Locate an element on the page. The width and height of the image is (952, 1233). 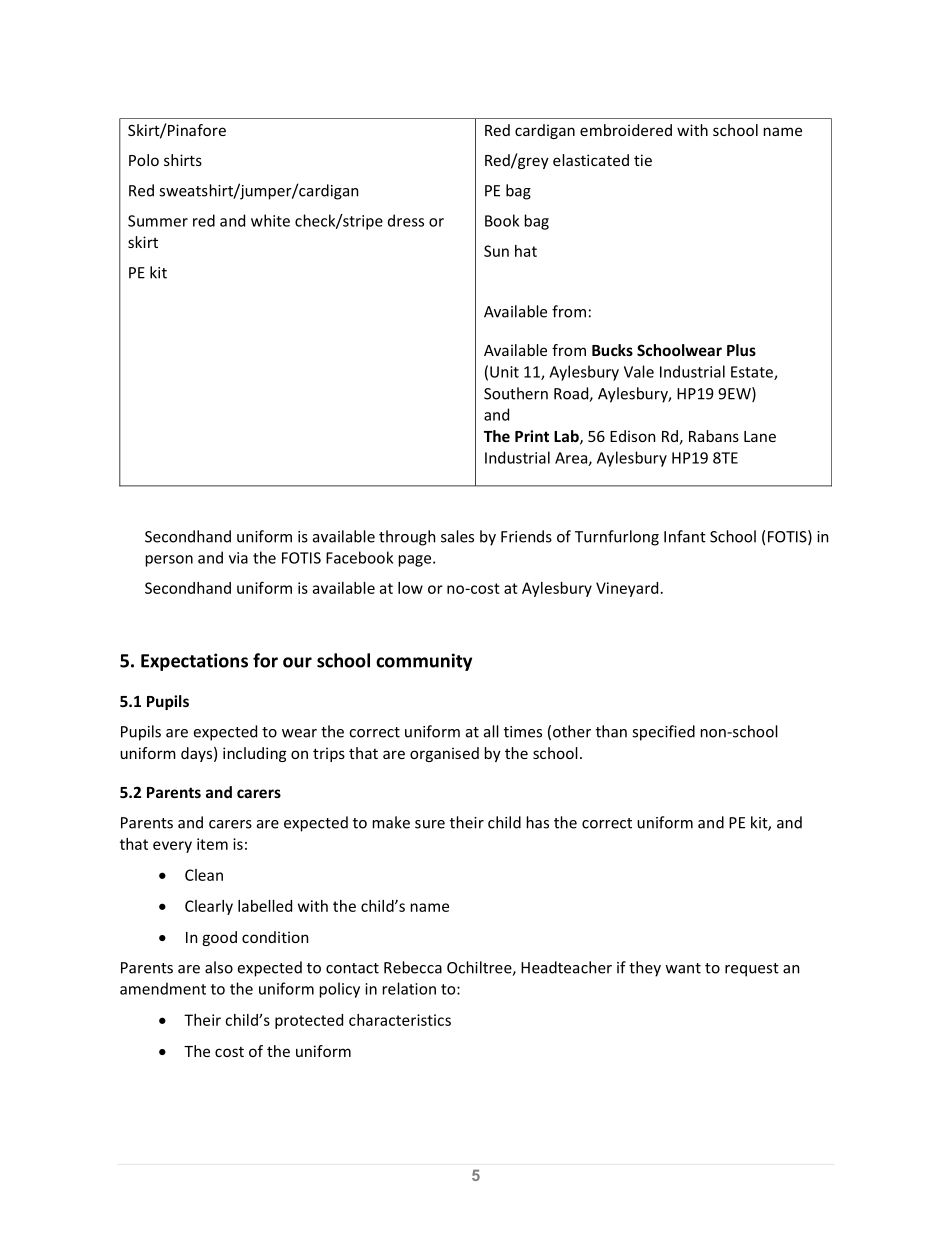
dress is located at coordinates (406, 220).
